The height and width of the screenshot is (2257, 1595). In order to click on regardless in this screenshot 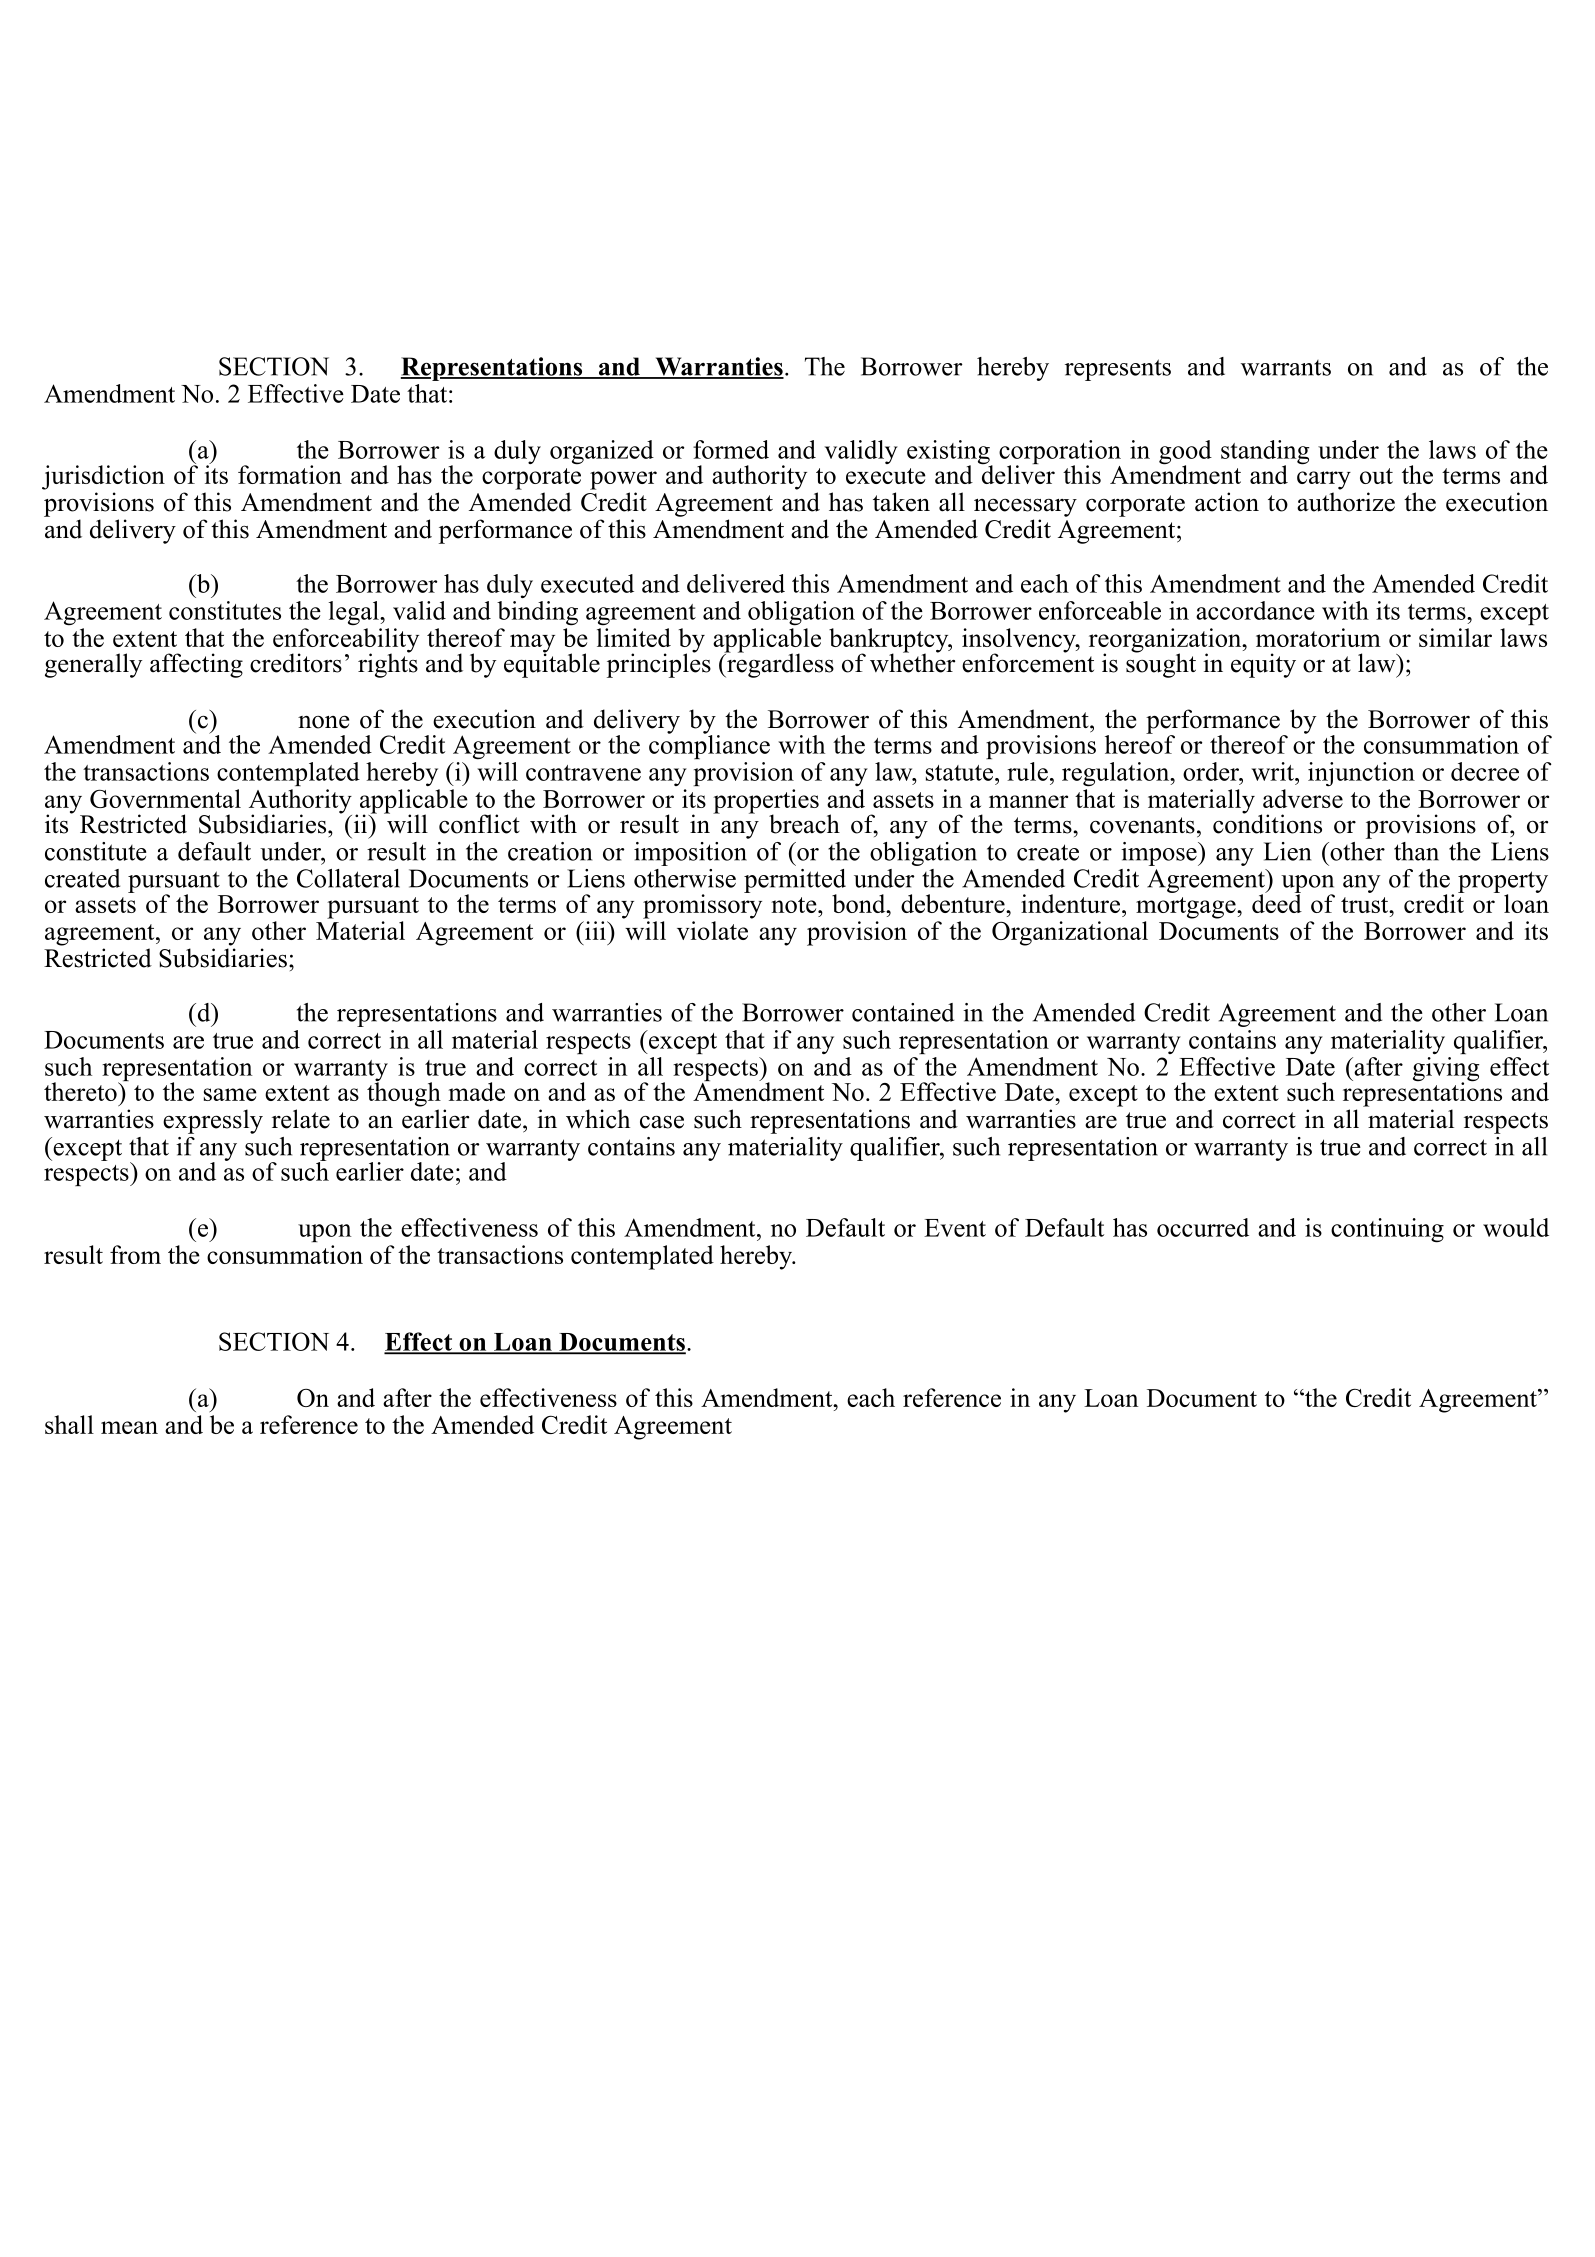, I will do `click(779, 664)`.
